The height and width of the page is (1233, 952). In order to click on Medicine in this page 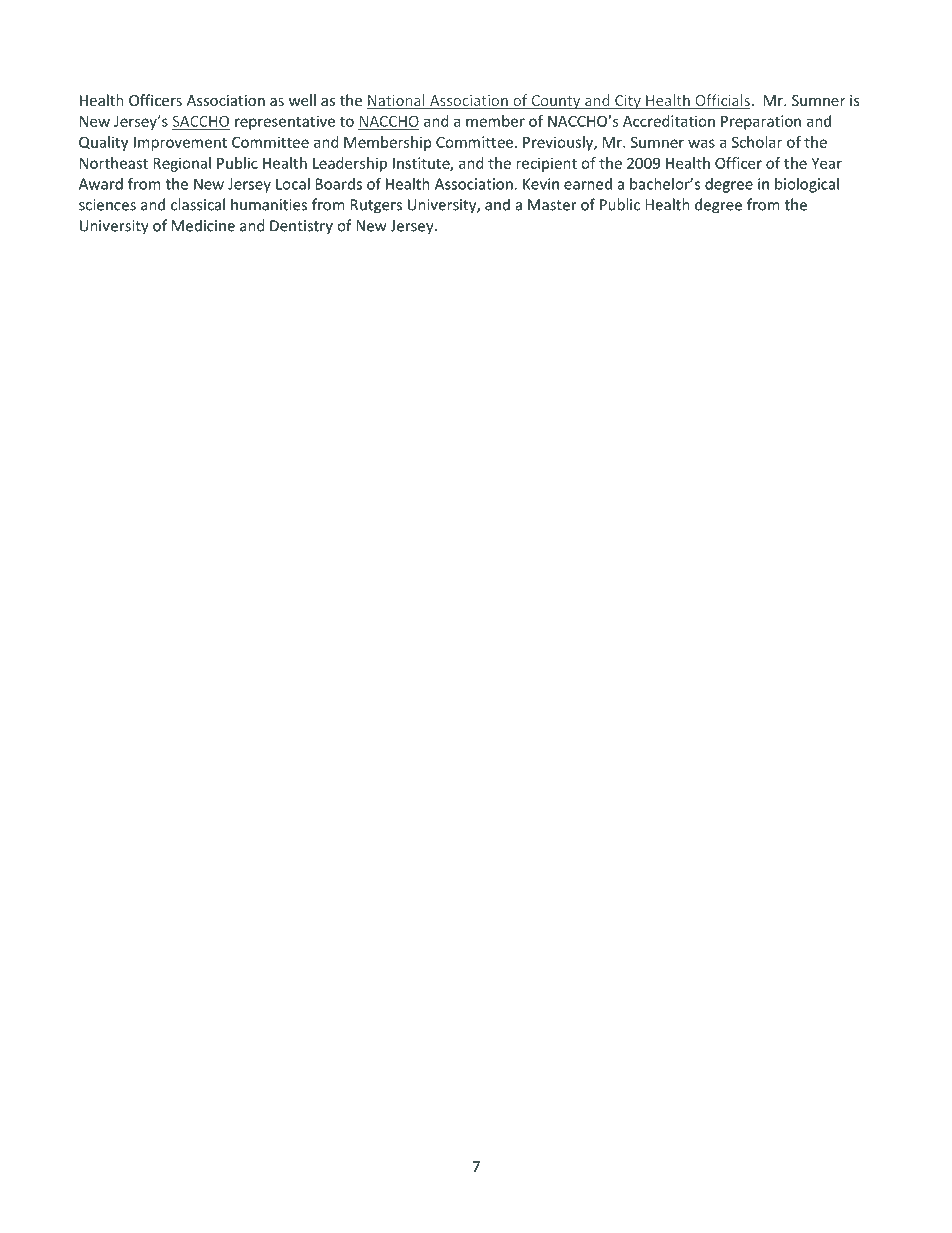, I will do `click(203, 225)`.
